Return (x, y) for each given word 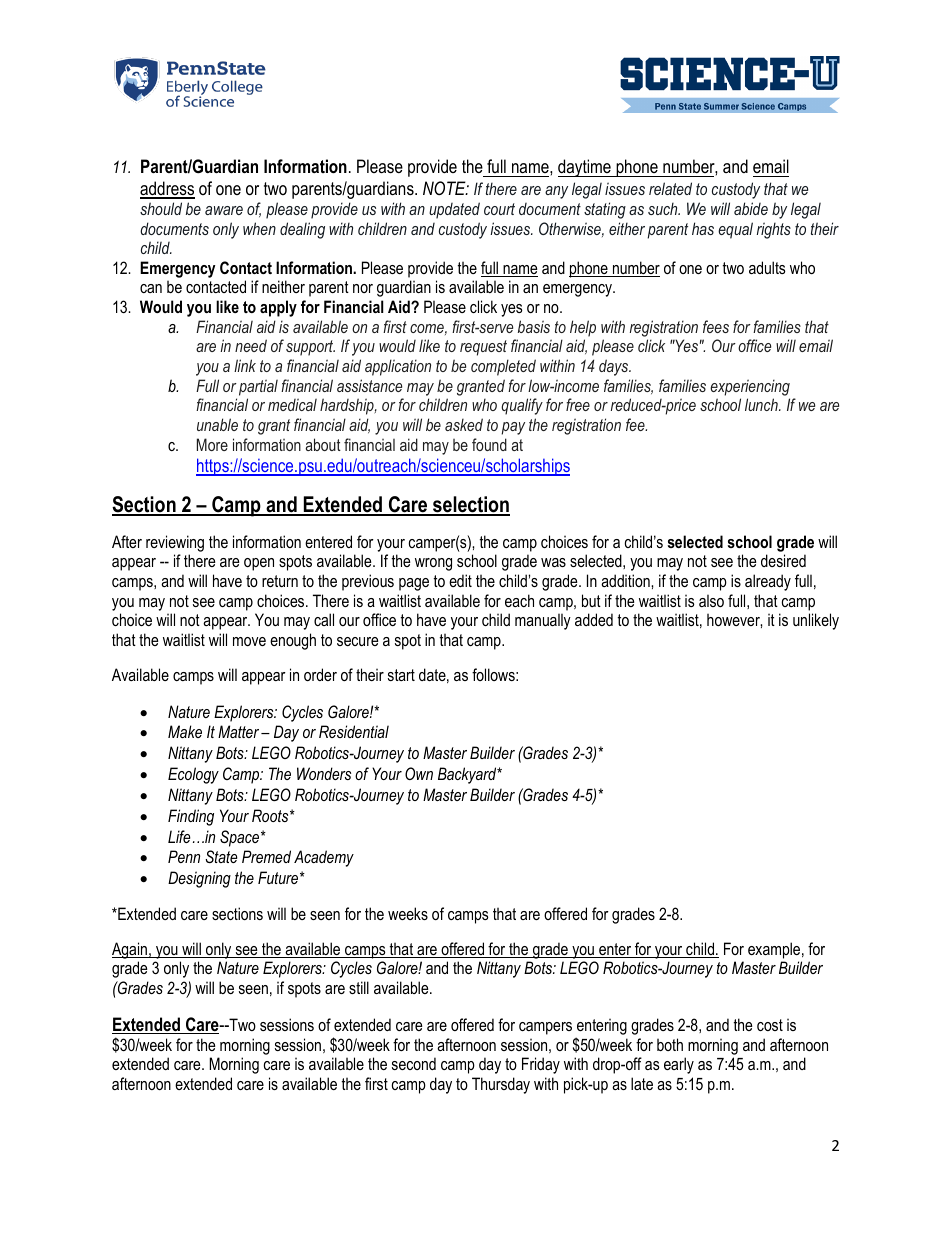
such (664, 208)
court (499, 209)
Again (130, 950)
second (414, 1063)
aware (224, 210)
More (212, 444)
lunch (762, 404)
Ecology (193, 775)
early (679, 1065)
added (594, 619)
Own (419, 773)
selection (470, 505)
